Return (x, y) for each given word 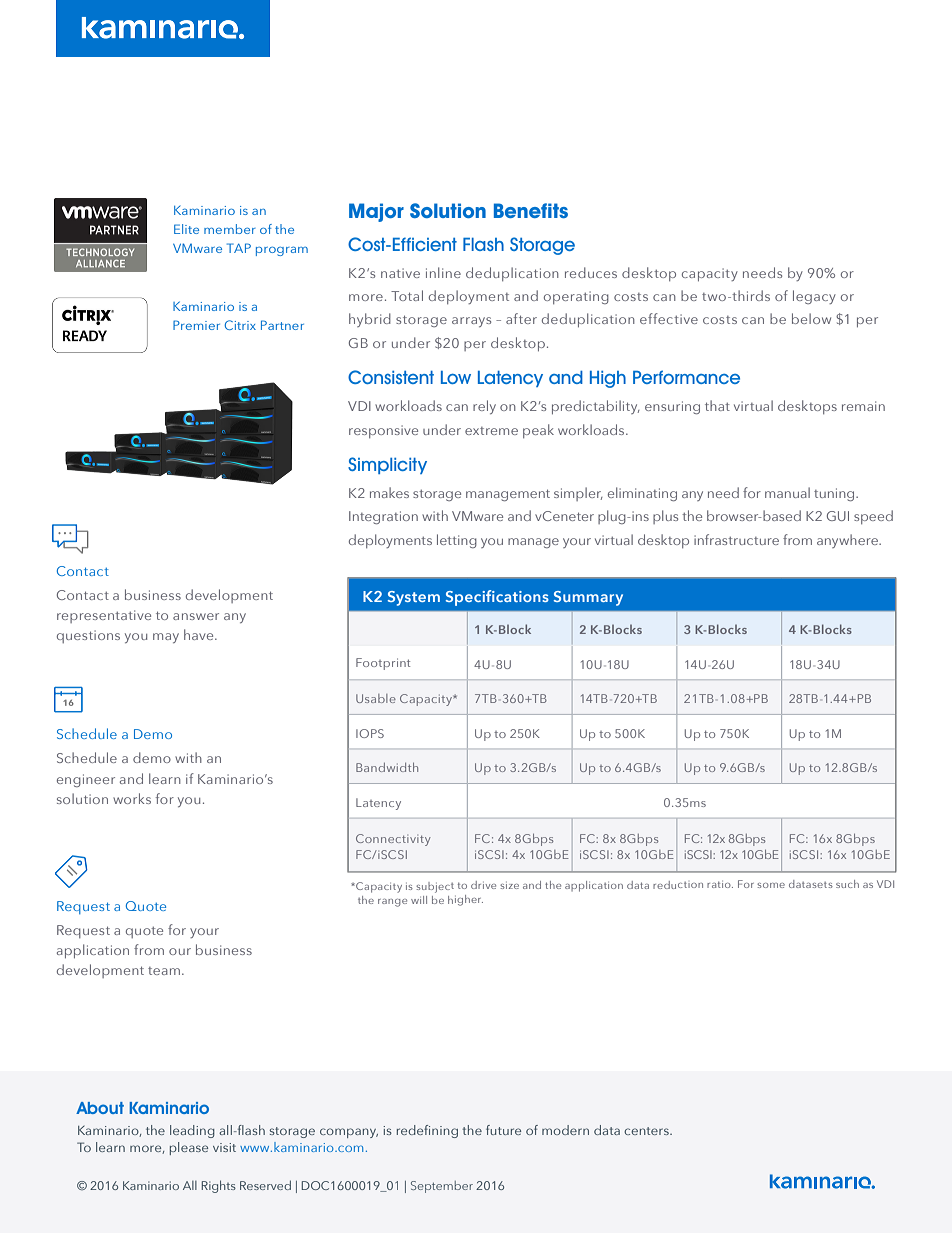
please (189, 1148)
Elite (186, 229)
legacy (814, 297)
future (503, 1130)
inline (443, 272)
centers (647, 1131)
